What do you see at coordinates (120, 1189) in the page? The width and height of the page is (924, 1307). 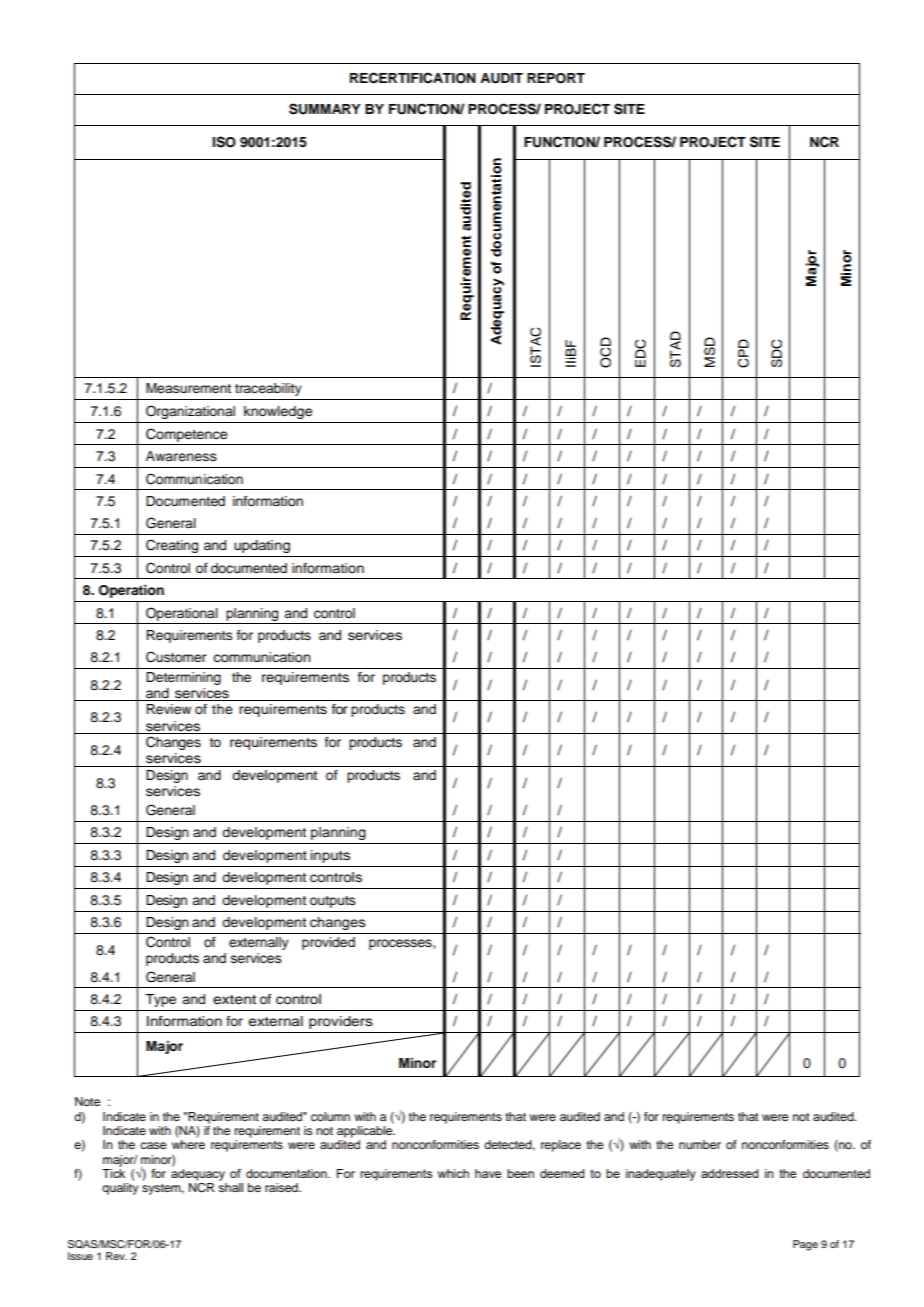 I see `quality` at bounding box center [120, 1189].
